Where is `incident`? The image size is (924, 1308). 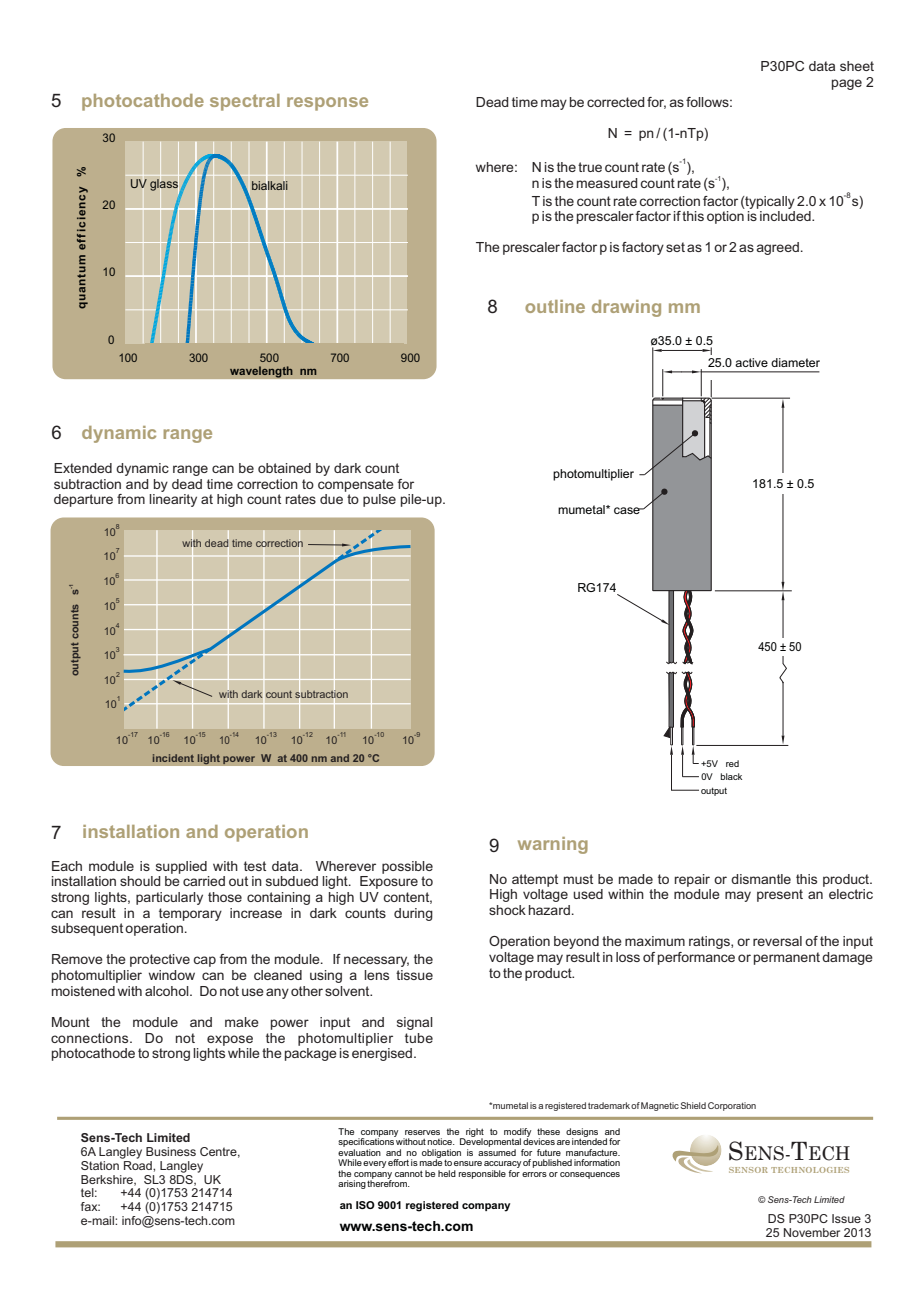
incident is located at coordinates (173, 758).
